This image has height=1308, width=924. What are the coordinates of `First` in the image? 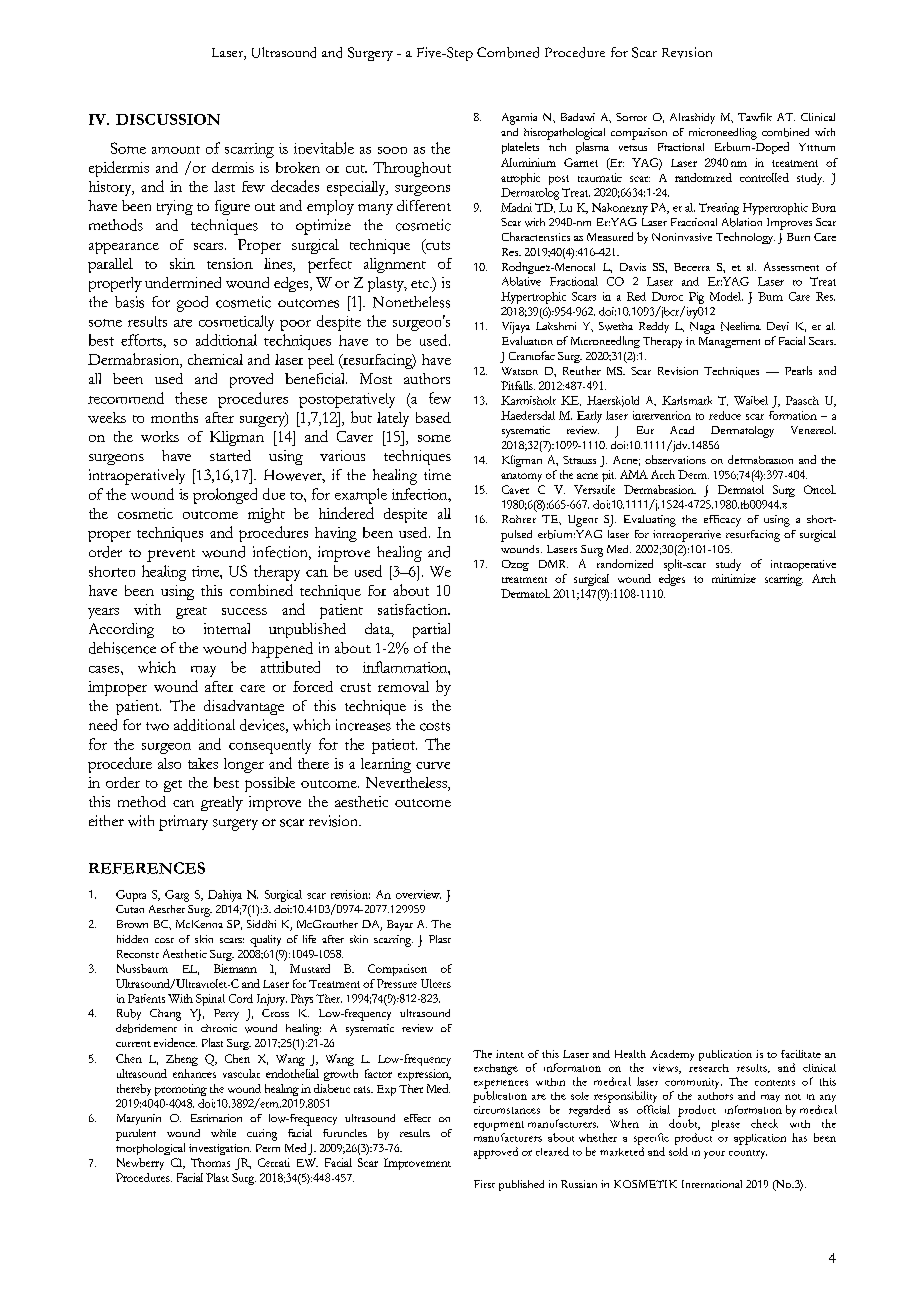 It's located at (484, 1184).
